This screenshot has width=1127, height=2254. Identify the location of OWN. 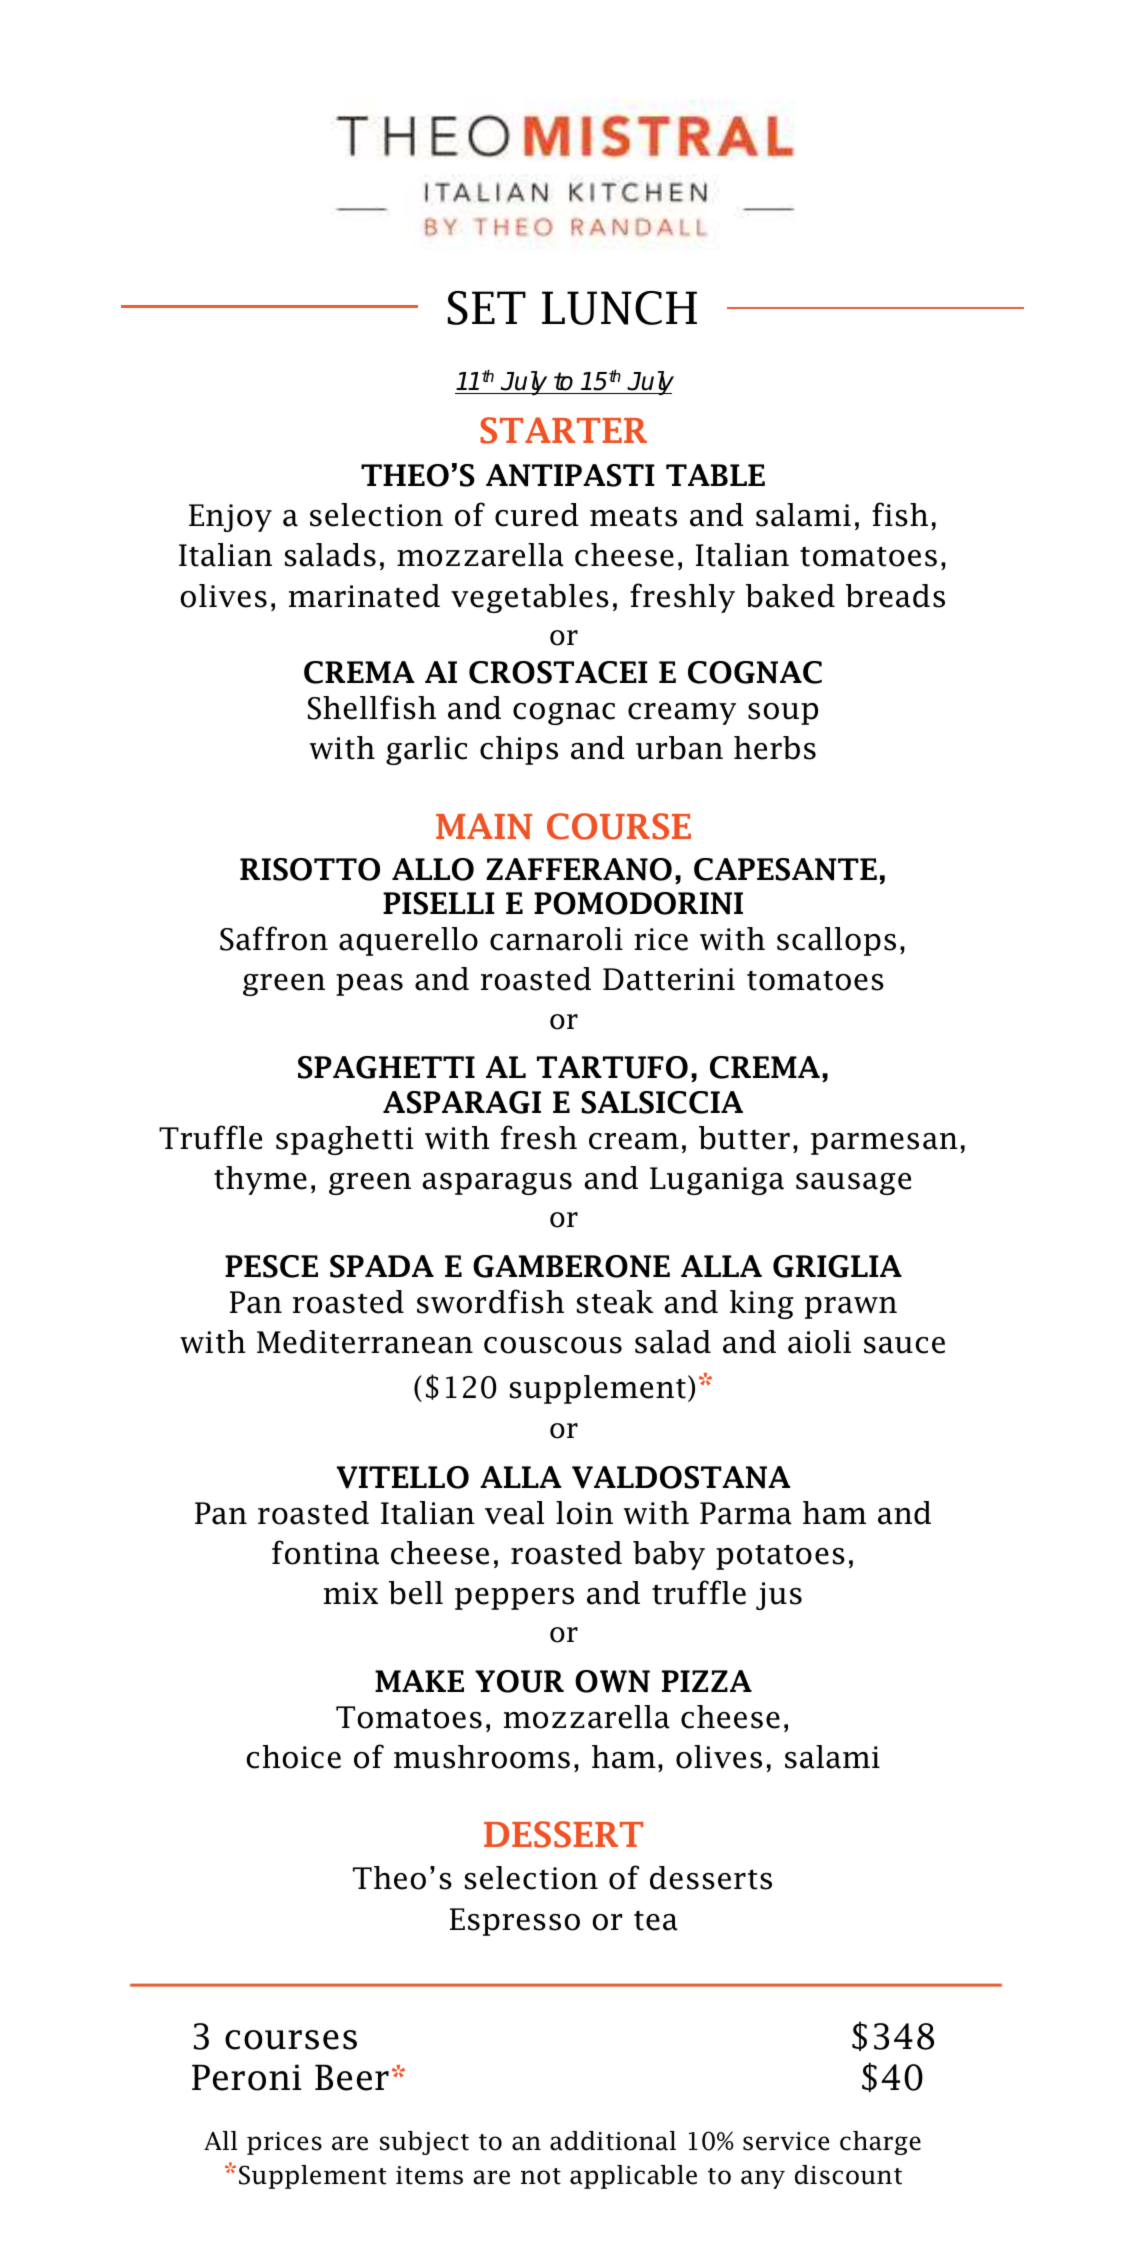
(612, 1681).
